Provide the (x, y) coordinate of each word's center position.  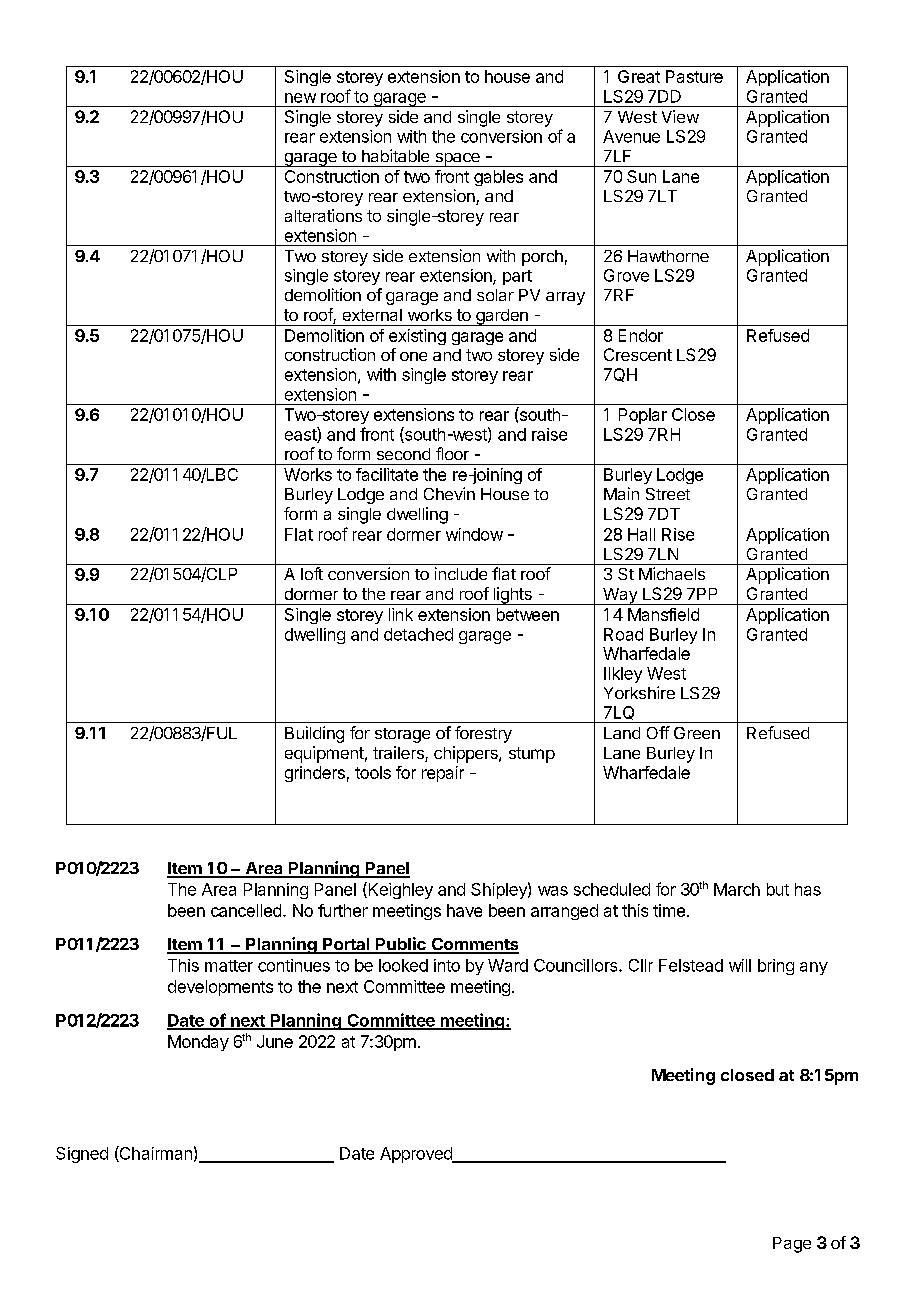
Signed (82, 1155)
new (300, 98)
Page (792, 1245)
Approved (417, 1155)
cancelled (246, 910)
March (737, 889)
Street (668, 494)
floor (452, 453)
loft (312, 573)
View (680, 116)
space (457, 160)
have (464, 910)
